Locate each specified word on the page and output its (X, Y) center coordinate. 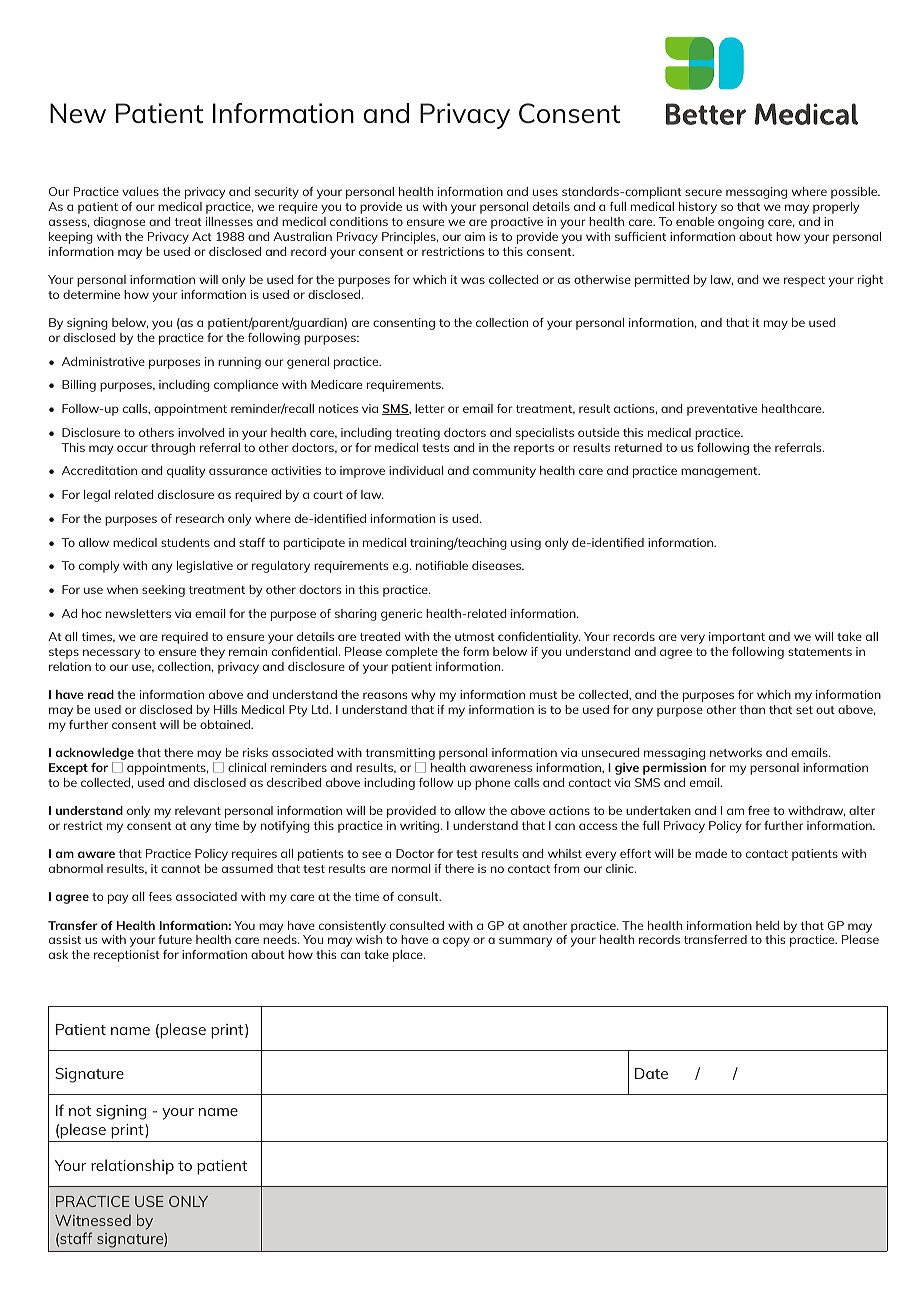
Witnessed (93, 1220)
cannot (181, 869)
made (711, 853)
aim (475, 236)
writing (421, 827)
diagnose (119, 223)
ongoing (741, 223)
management (720, 472)
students (185, 542)
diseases (498, 565)
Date (651, 1073)
